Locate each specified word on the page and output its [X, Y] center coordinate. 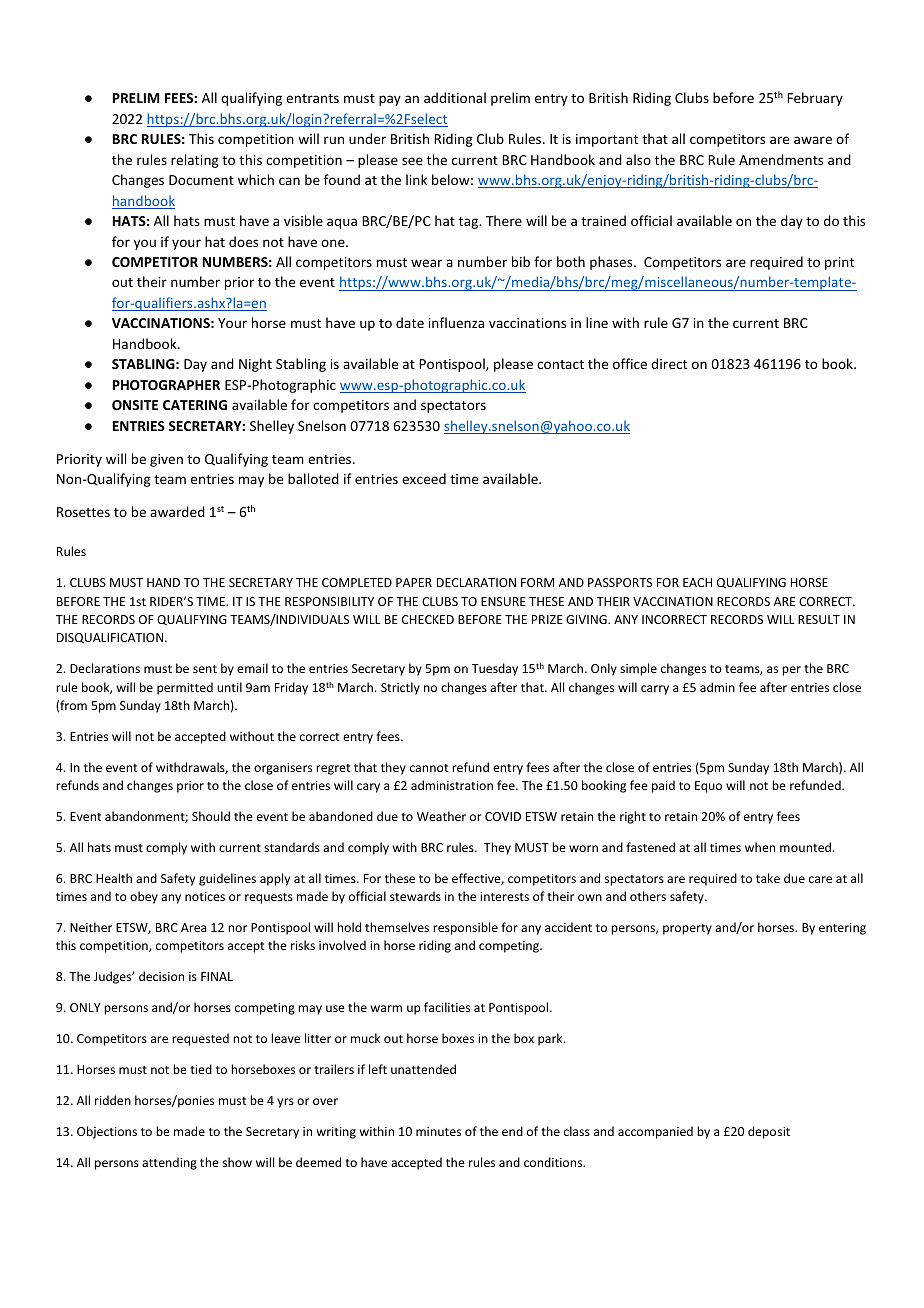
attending [169, 1163]
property [687, 929]
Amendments [781, 159]
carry [655, 690]
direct [669, 363]
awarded [177, 511]
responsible [465, 928]
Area [193, 927]
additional [455, 97]
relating [195, 161]
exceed [424, 478]
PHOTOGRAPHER [166, 385]
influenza [456, 322]
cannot [429, 768]
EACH [697, 582]
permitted [185, 688]
